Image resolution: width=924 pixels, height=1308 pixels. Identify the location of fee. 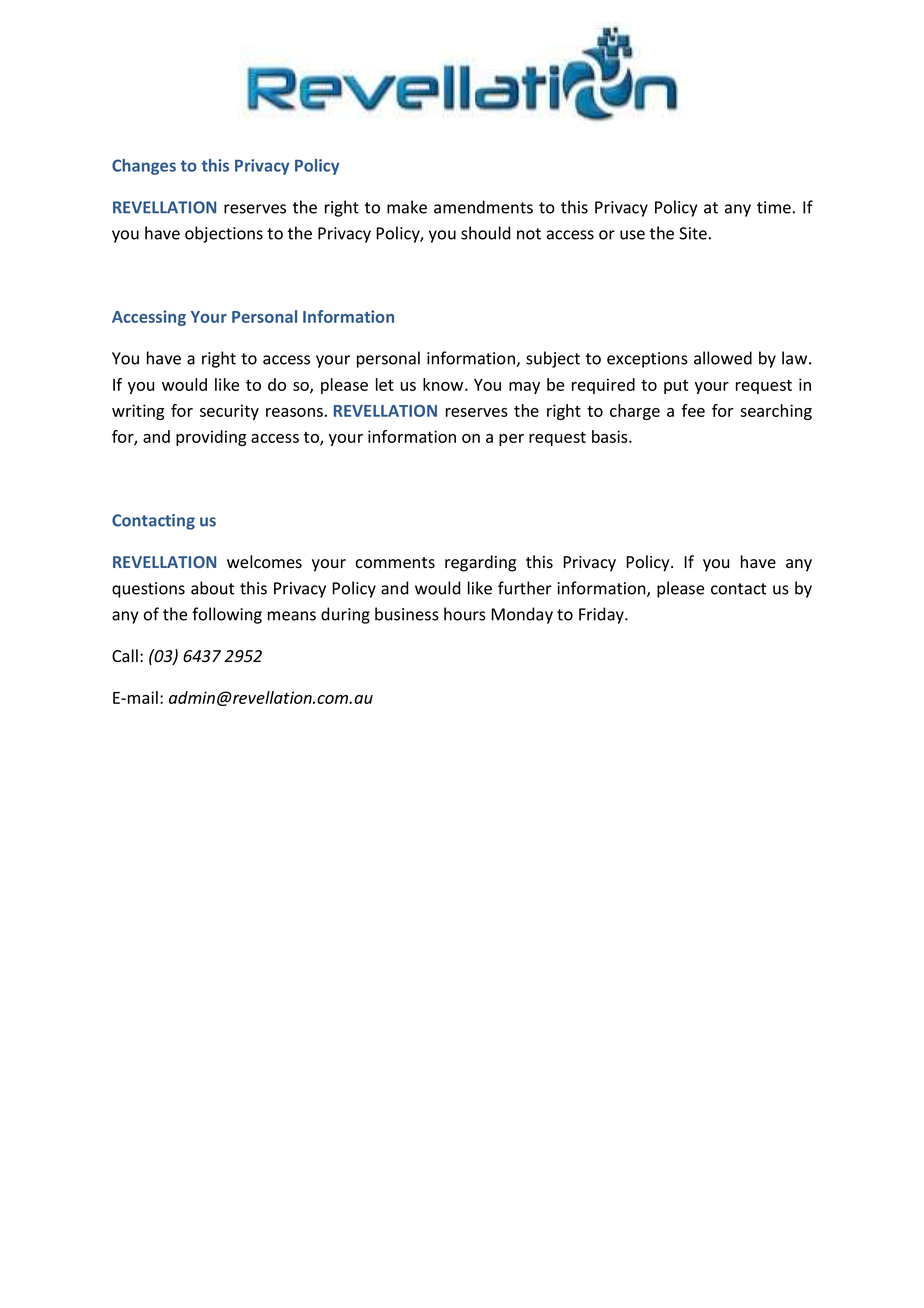
(693, 410).
